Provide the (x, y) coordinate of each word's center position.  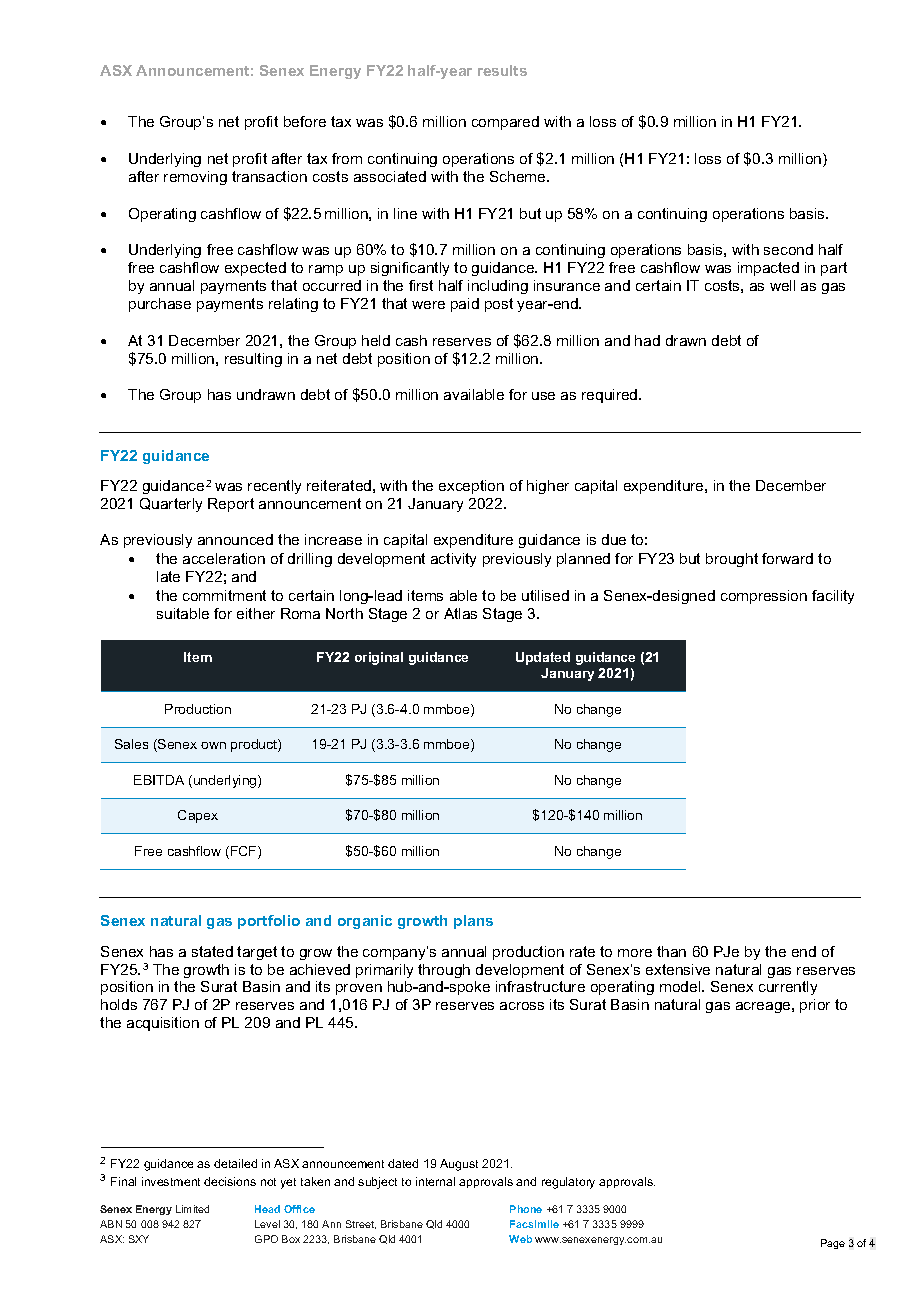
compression (764, 597)
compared (505, 123)
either (256, 613)
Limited (192, 1209)
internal (435, 1181)
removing (195, 178)
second (788, 249)
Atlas (460, 613)
